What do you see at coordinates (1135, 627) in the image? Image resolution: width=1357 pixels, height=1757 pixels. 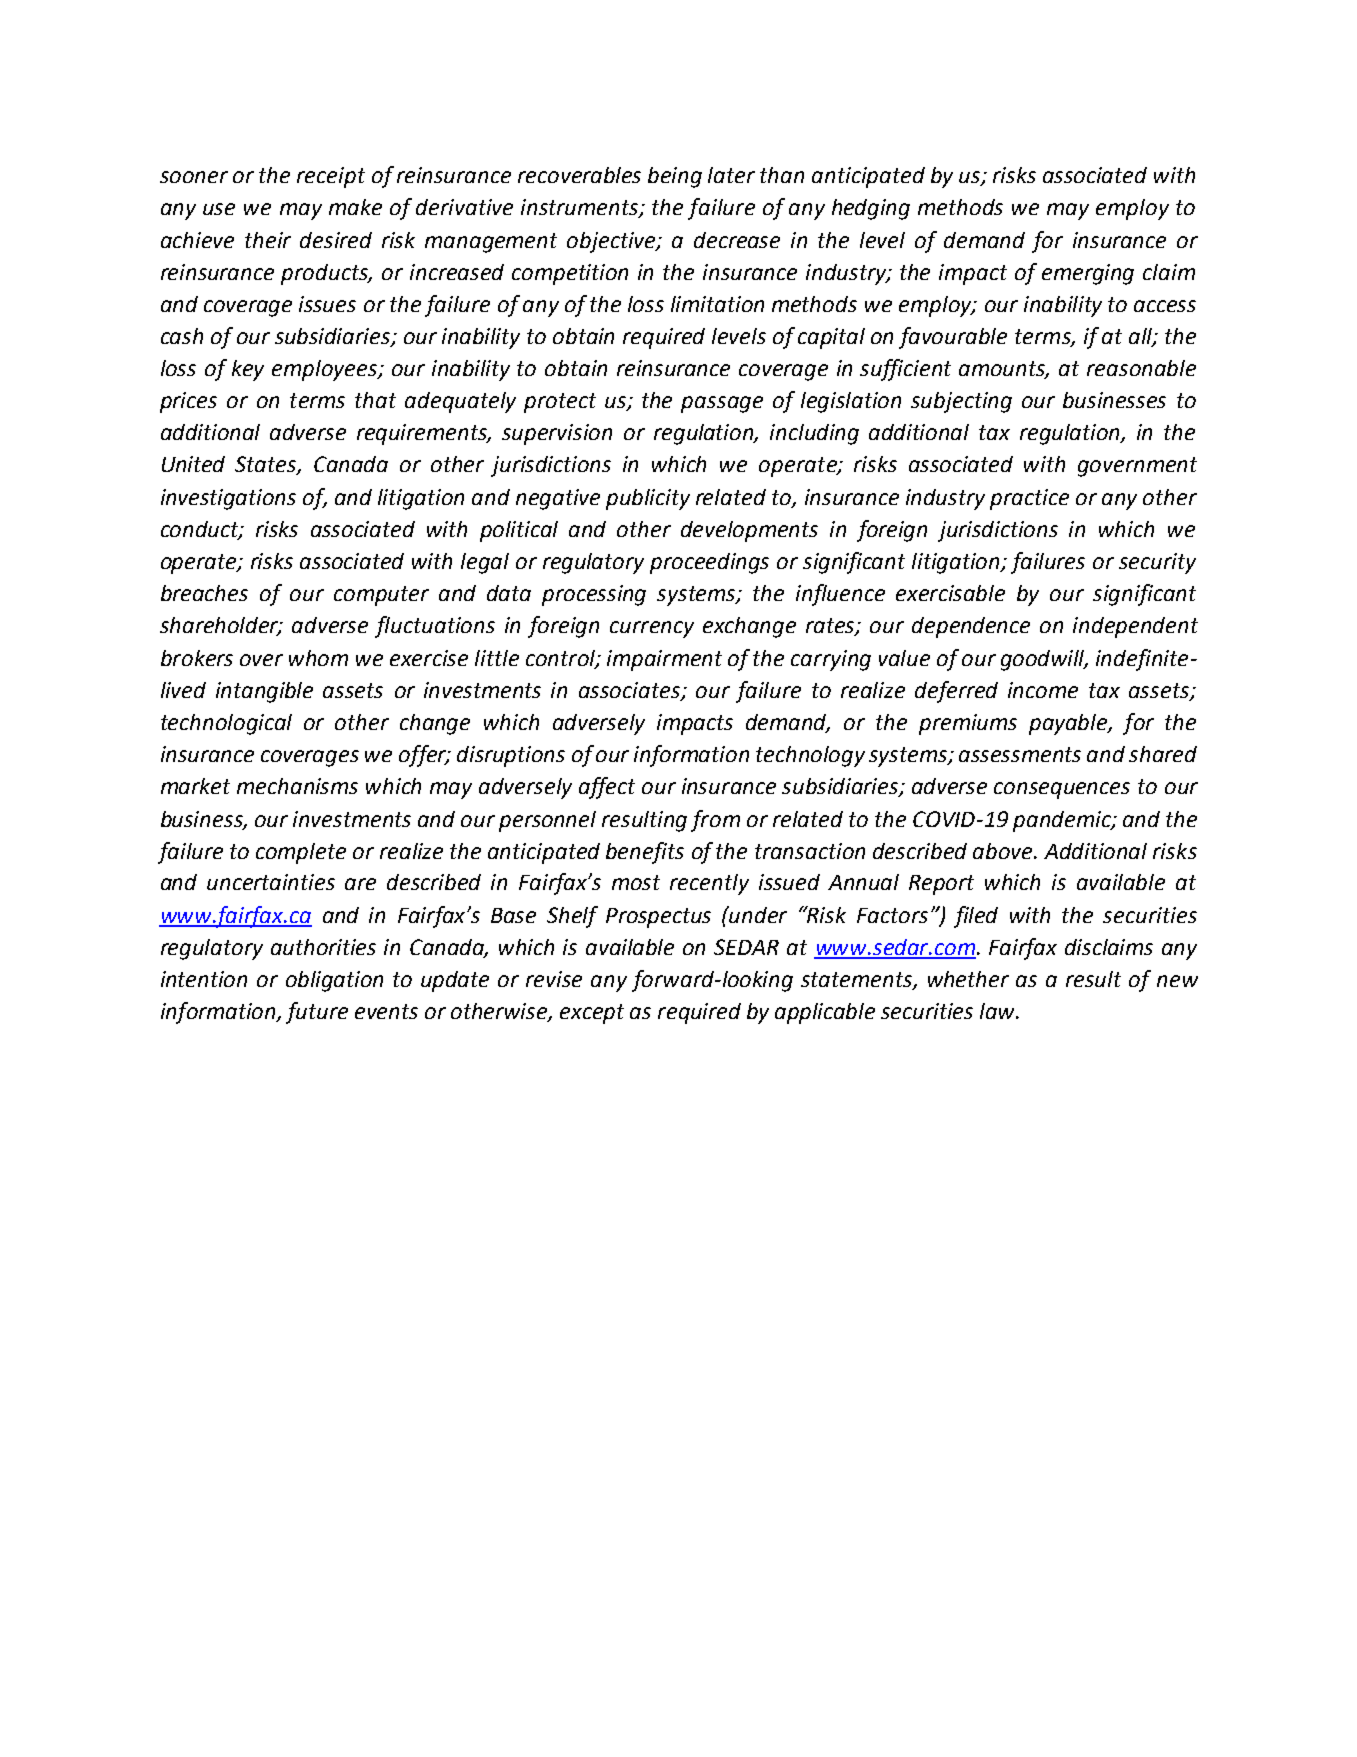 I see `independent` at bounding box center [1135, 627].
